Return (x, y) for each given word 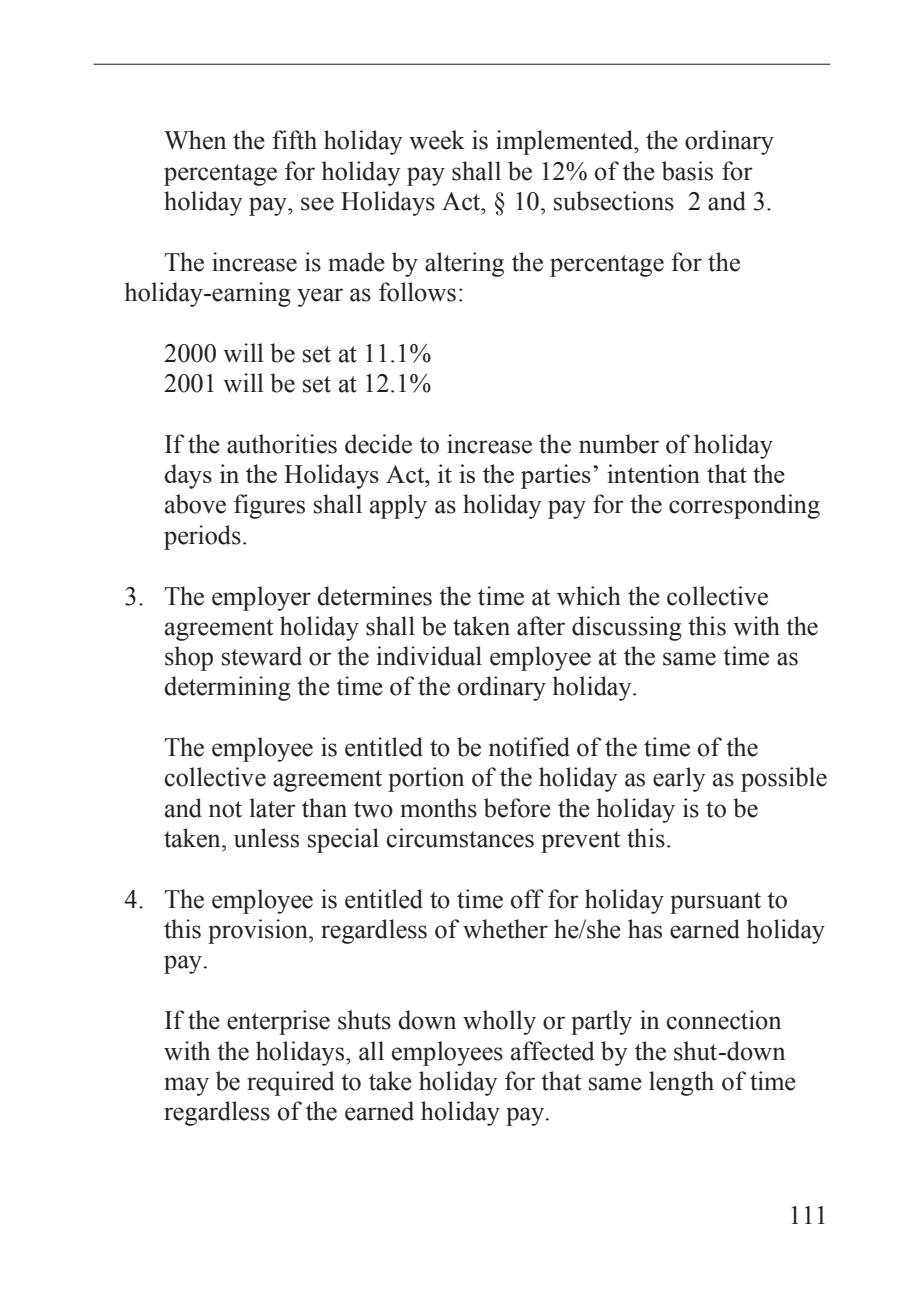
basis (687, 171)
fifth (294, 140)
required (290, 1083)
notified (529, 747)
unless (266, 838)
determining (227, 688)
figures (269, 506)
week (437, 140)
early (679, 779)
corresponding (744, 506)
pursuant (715, 903)
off (527, 899)
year (320, 297)
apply (398, 506)
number (619, 444)
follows (417, 292)
